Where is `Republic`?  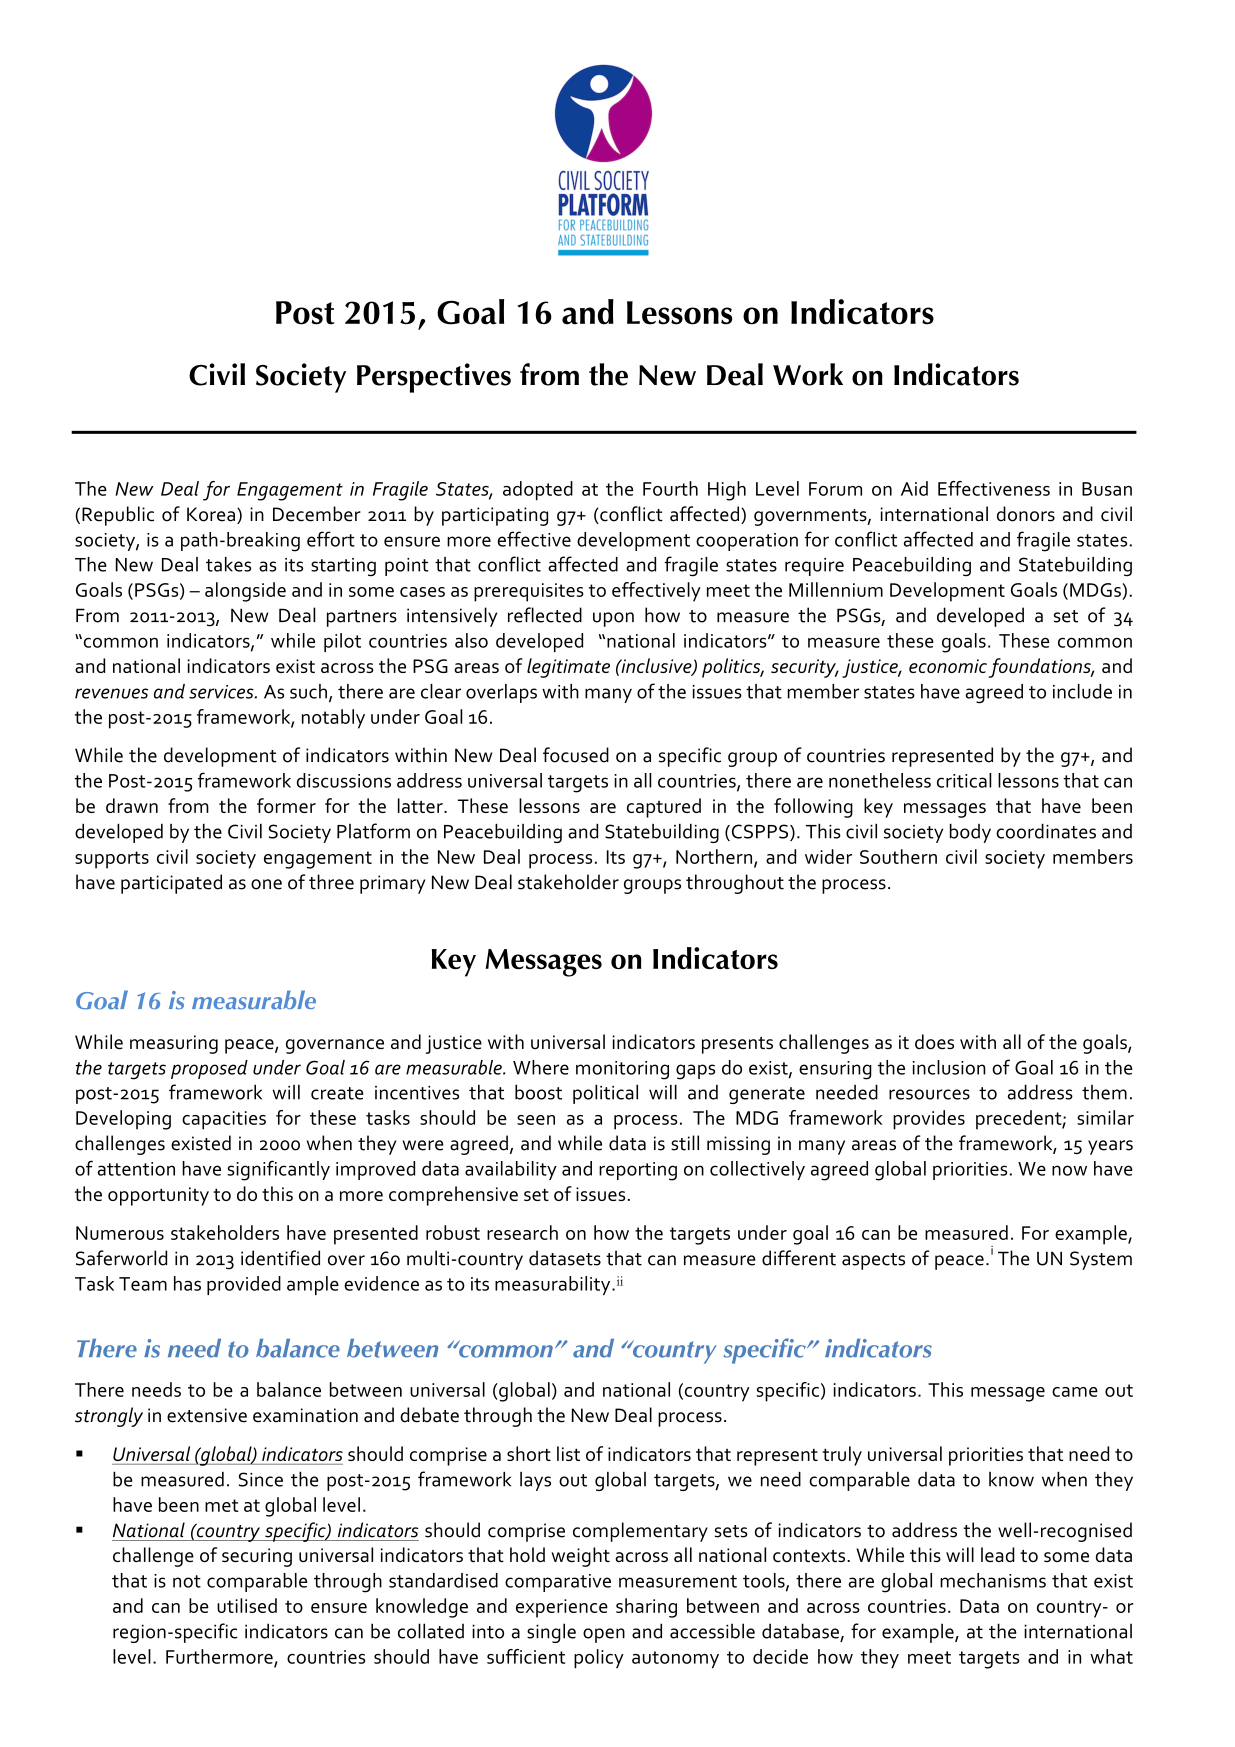 Republic is located at coordinates (118, 516).
